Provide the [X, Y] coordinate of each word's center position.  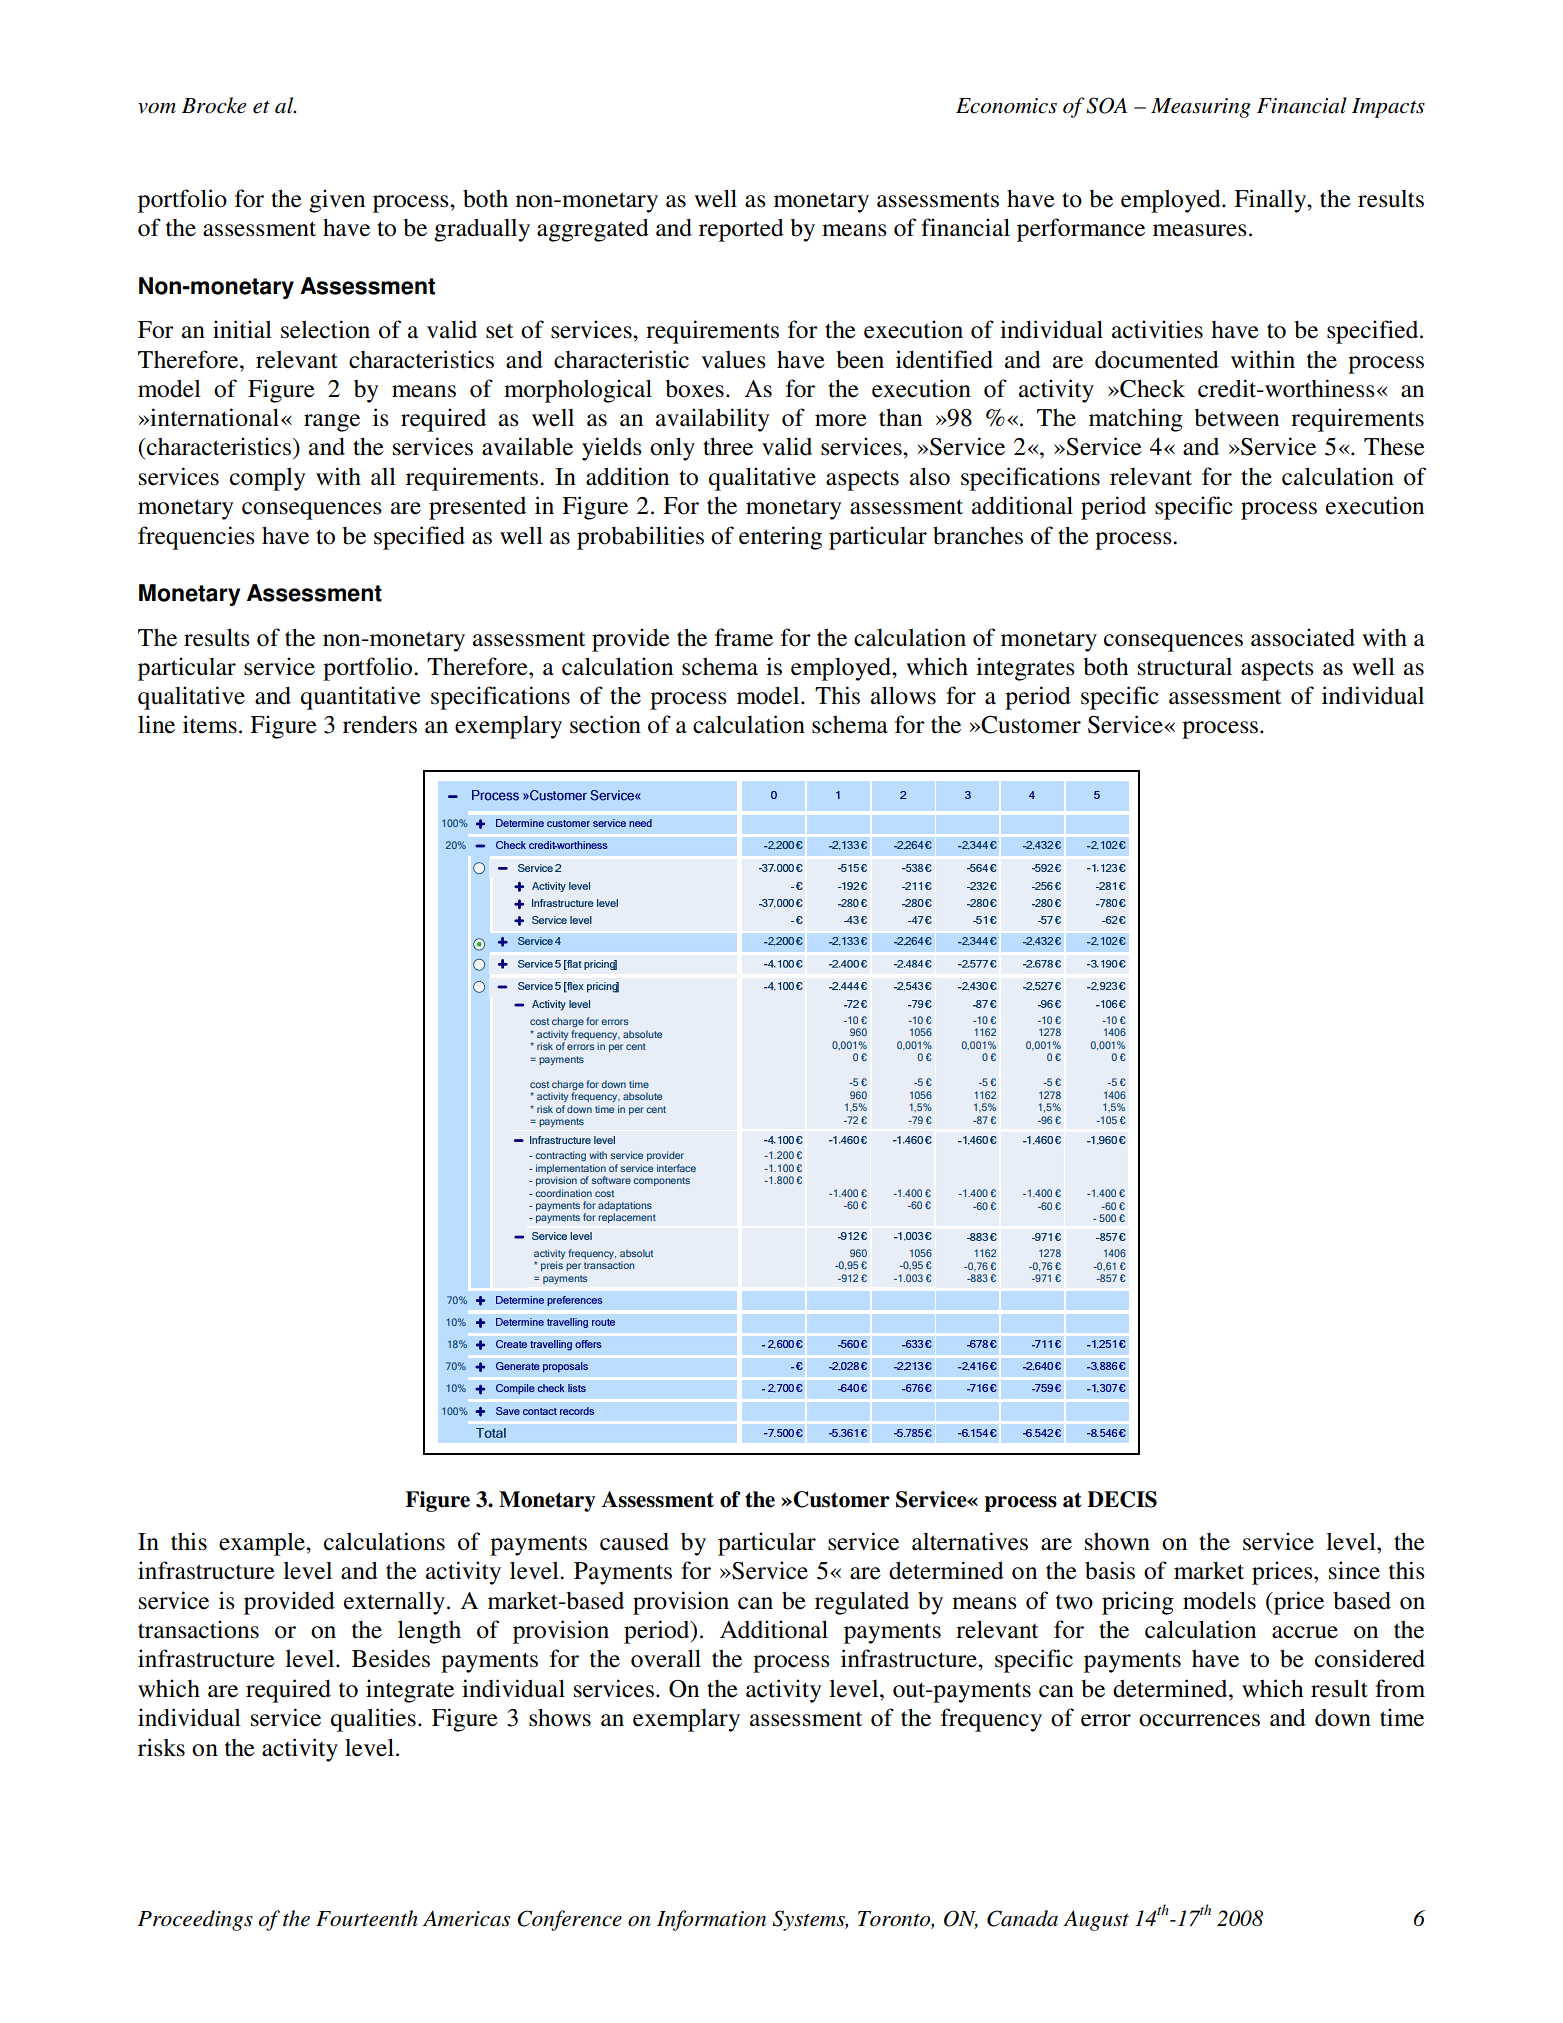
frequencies [196, 538]
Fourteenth [367, 1918]
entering [780, 538]
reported [741, 230]
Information [711, 1920]
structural [1185, 667]
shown [1117, 1541]
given [337, 201]
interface [676, 1168]
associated [1303, 637]
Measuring [1201, 108]
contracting [560, 1156]
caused [634, 1541]
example [263, 1544]
